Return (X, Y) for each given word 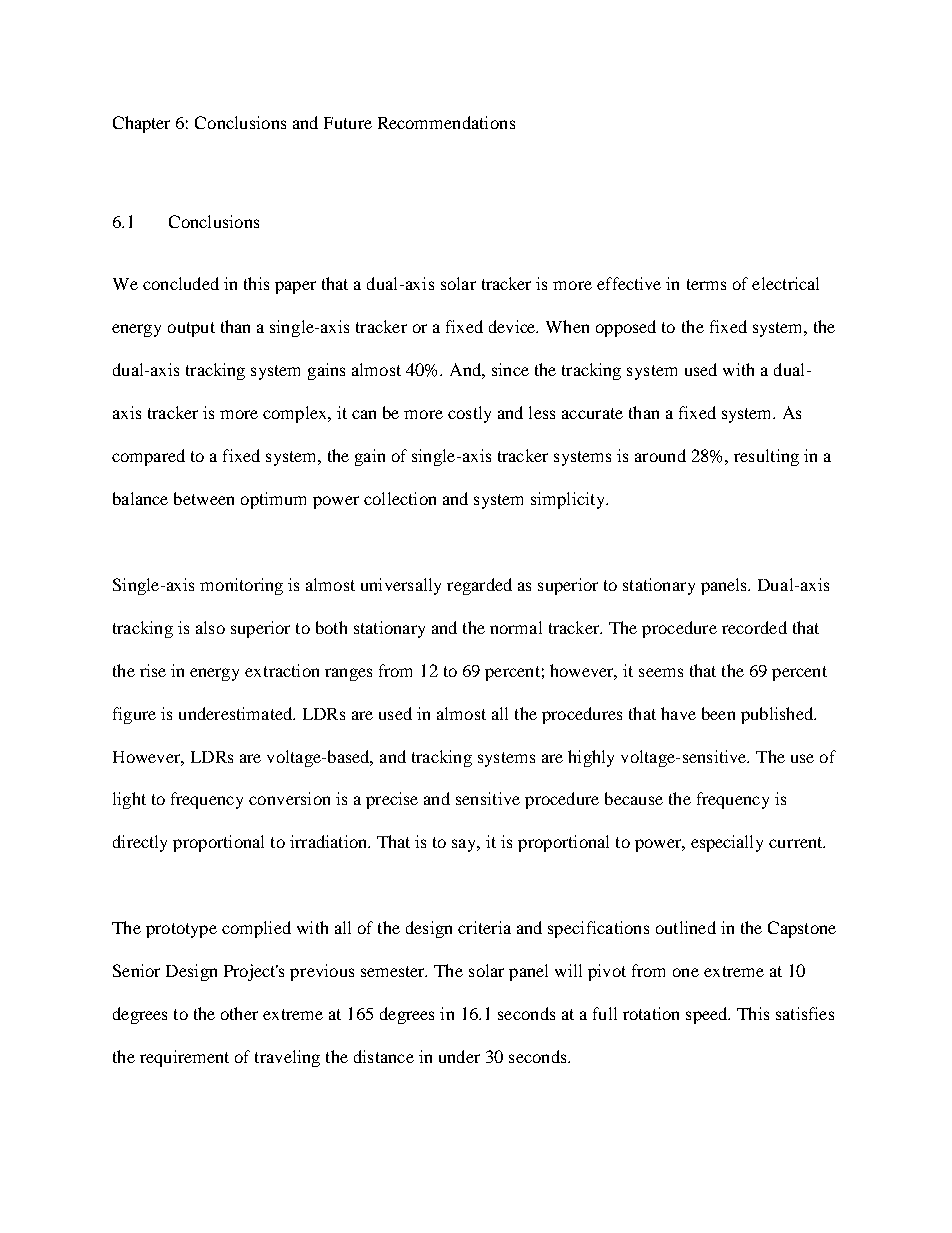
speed (708, 1015)
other (239, 1013)
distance (384, 1056)
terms (706, 284)
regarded (479, 586)
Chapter (141, 124)
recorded (754, 627)
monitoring (241, 586)
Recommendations (446, 122)
